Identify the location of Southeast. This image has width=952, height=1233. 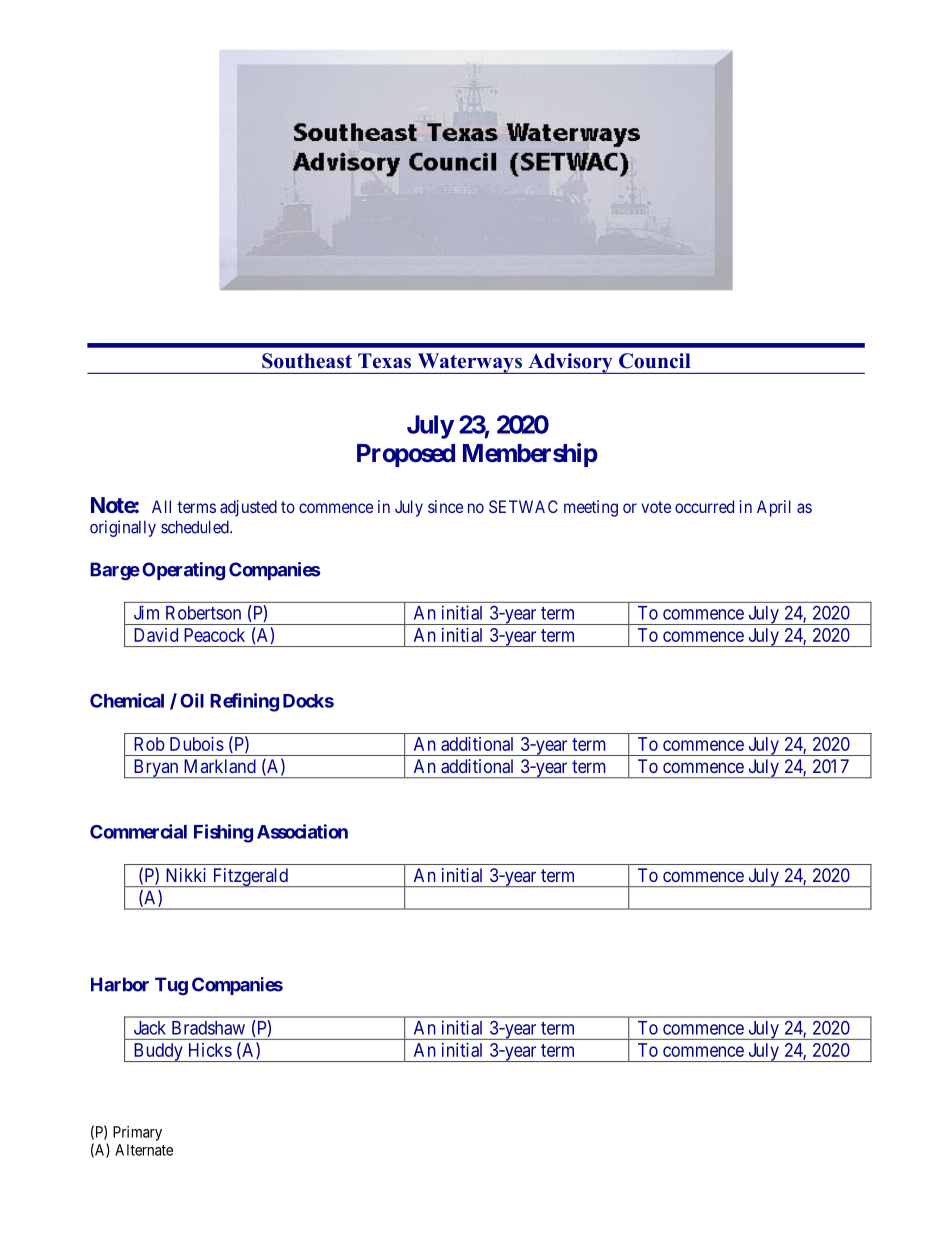
(307, 361).
